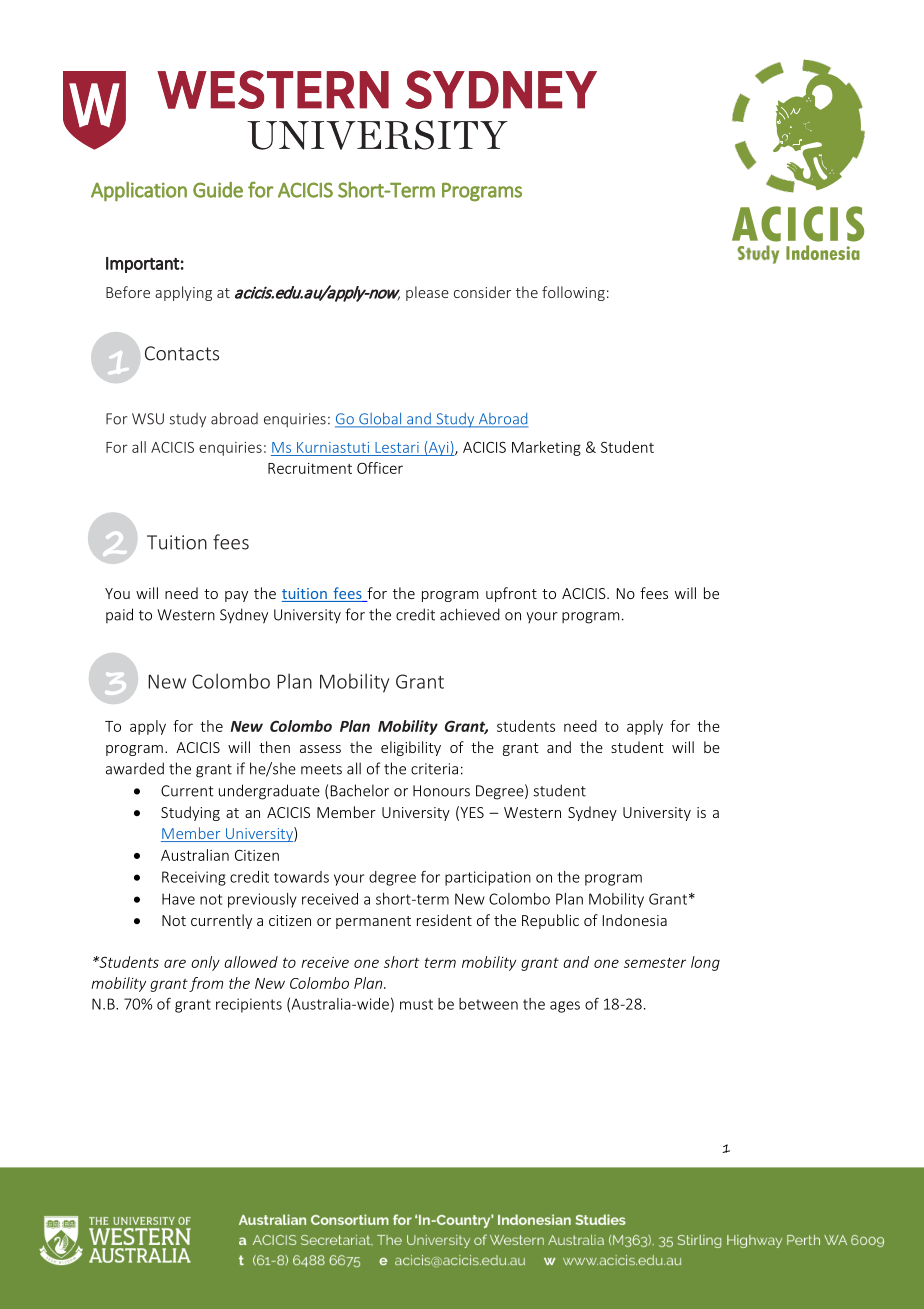 This screenshot has width=924, height=1309. What do you see at coordinates (218, 190) in the screenshot?
I see `Guide` at bounding box center [218, 190].
